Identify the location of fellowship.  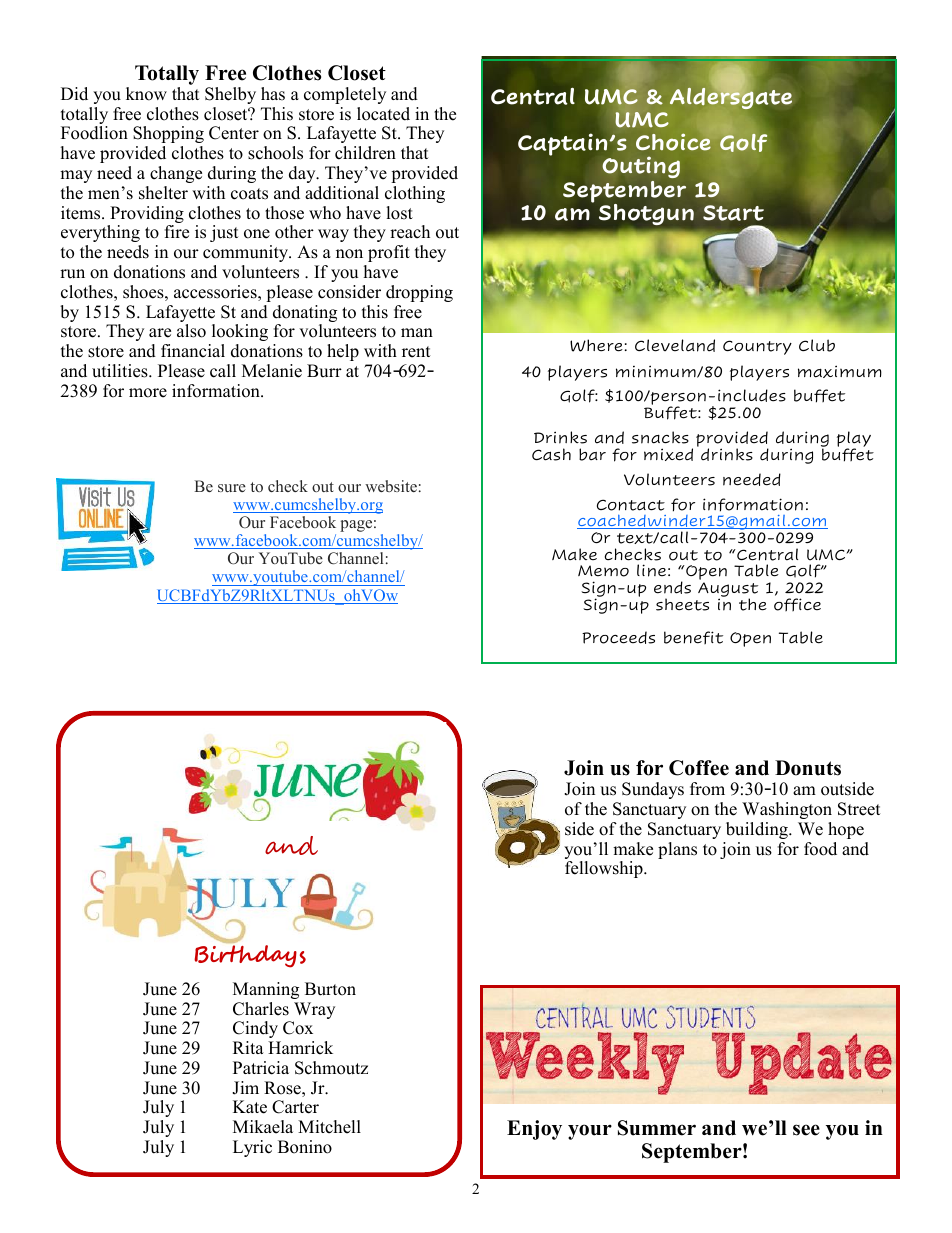
(605, 869).
